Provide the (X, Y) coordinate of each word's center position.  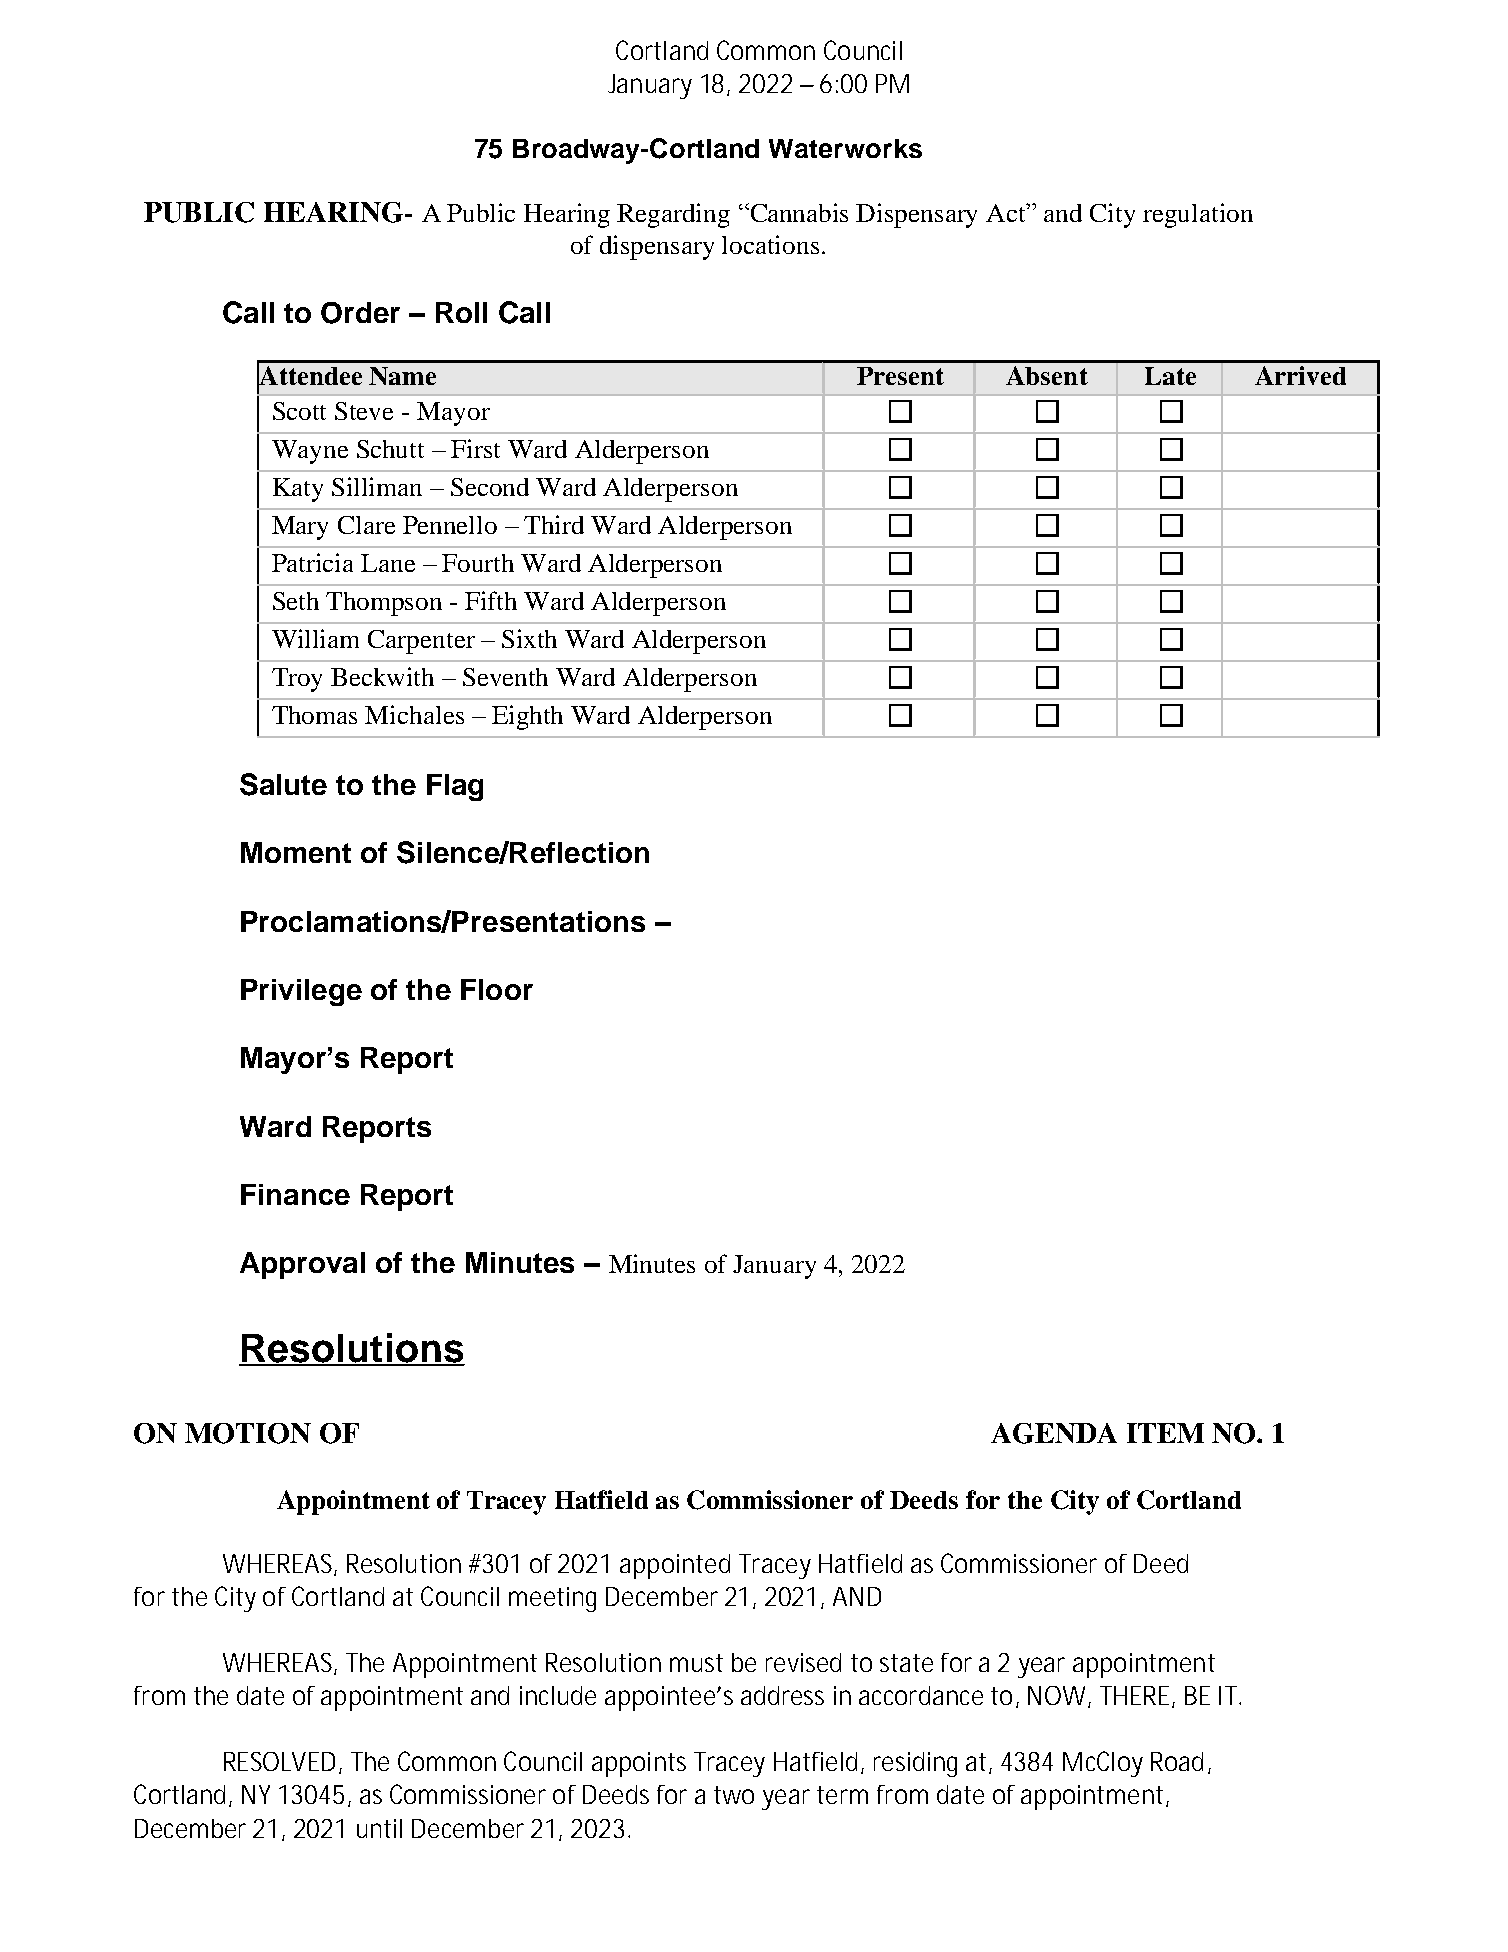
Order (360, 313)
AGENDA (1054, 1433)
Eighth (527, 717)
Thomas (314, 715)
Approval (302, 1265)
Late (1170, 376)
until (379, 1828)
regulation (1198, 215)
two (734, 1795)
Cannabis (798, 212)
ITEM (1165, 1433)
